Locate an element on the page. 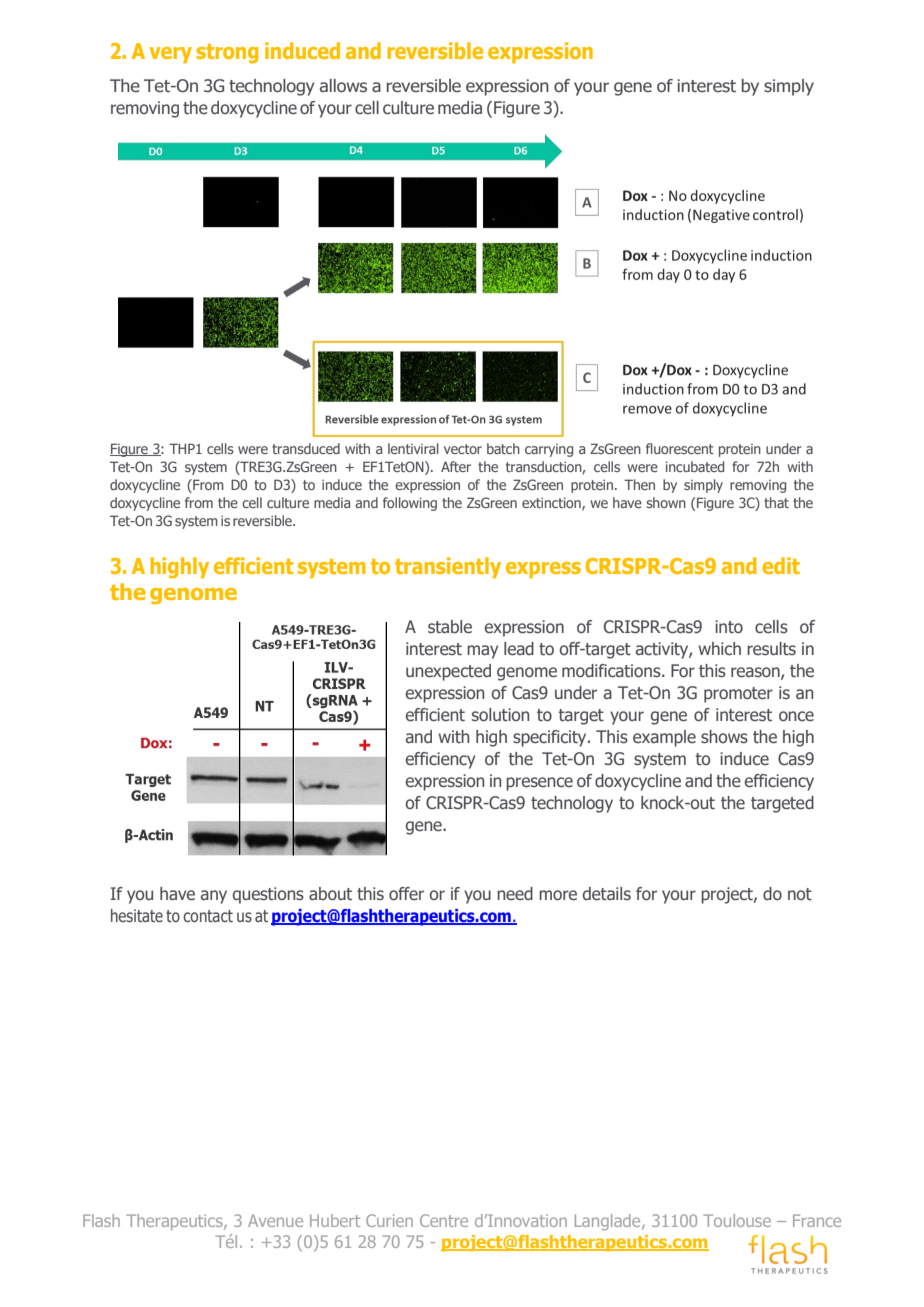  Avenue is located at coordinates (275, 1220).
